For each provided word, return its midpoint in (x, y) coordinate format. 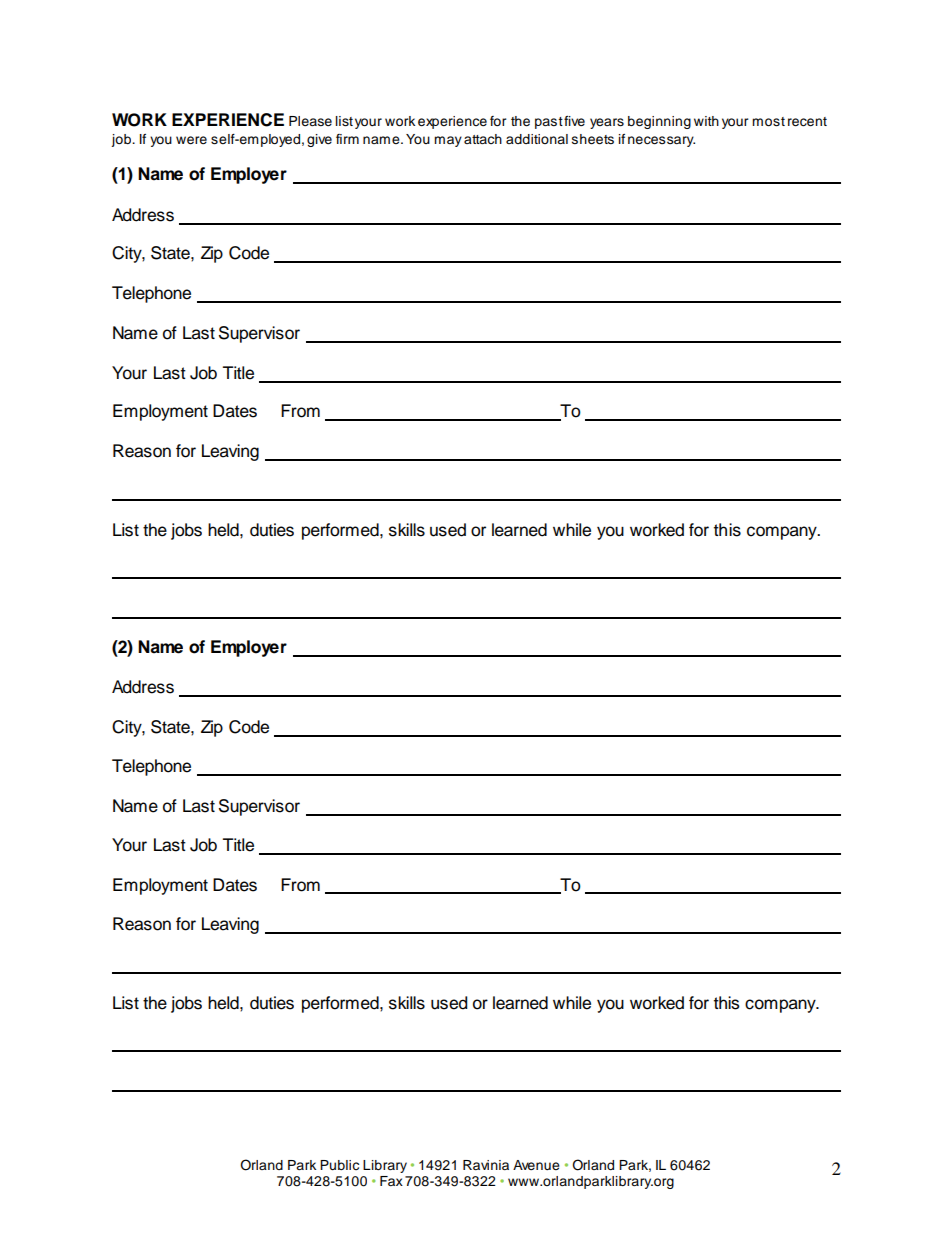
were (191, 140)
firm (347, 139)
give (319, 140)
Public (339, 1165)
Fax (391, 1181)
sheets (593, 139)
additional (537, 139)
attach (483, 139)
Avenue (536, 1165)
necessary (661, 141)
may (448, 141)
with (706, 121)
